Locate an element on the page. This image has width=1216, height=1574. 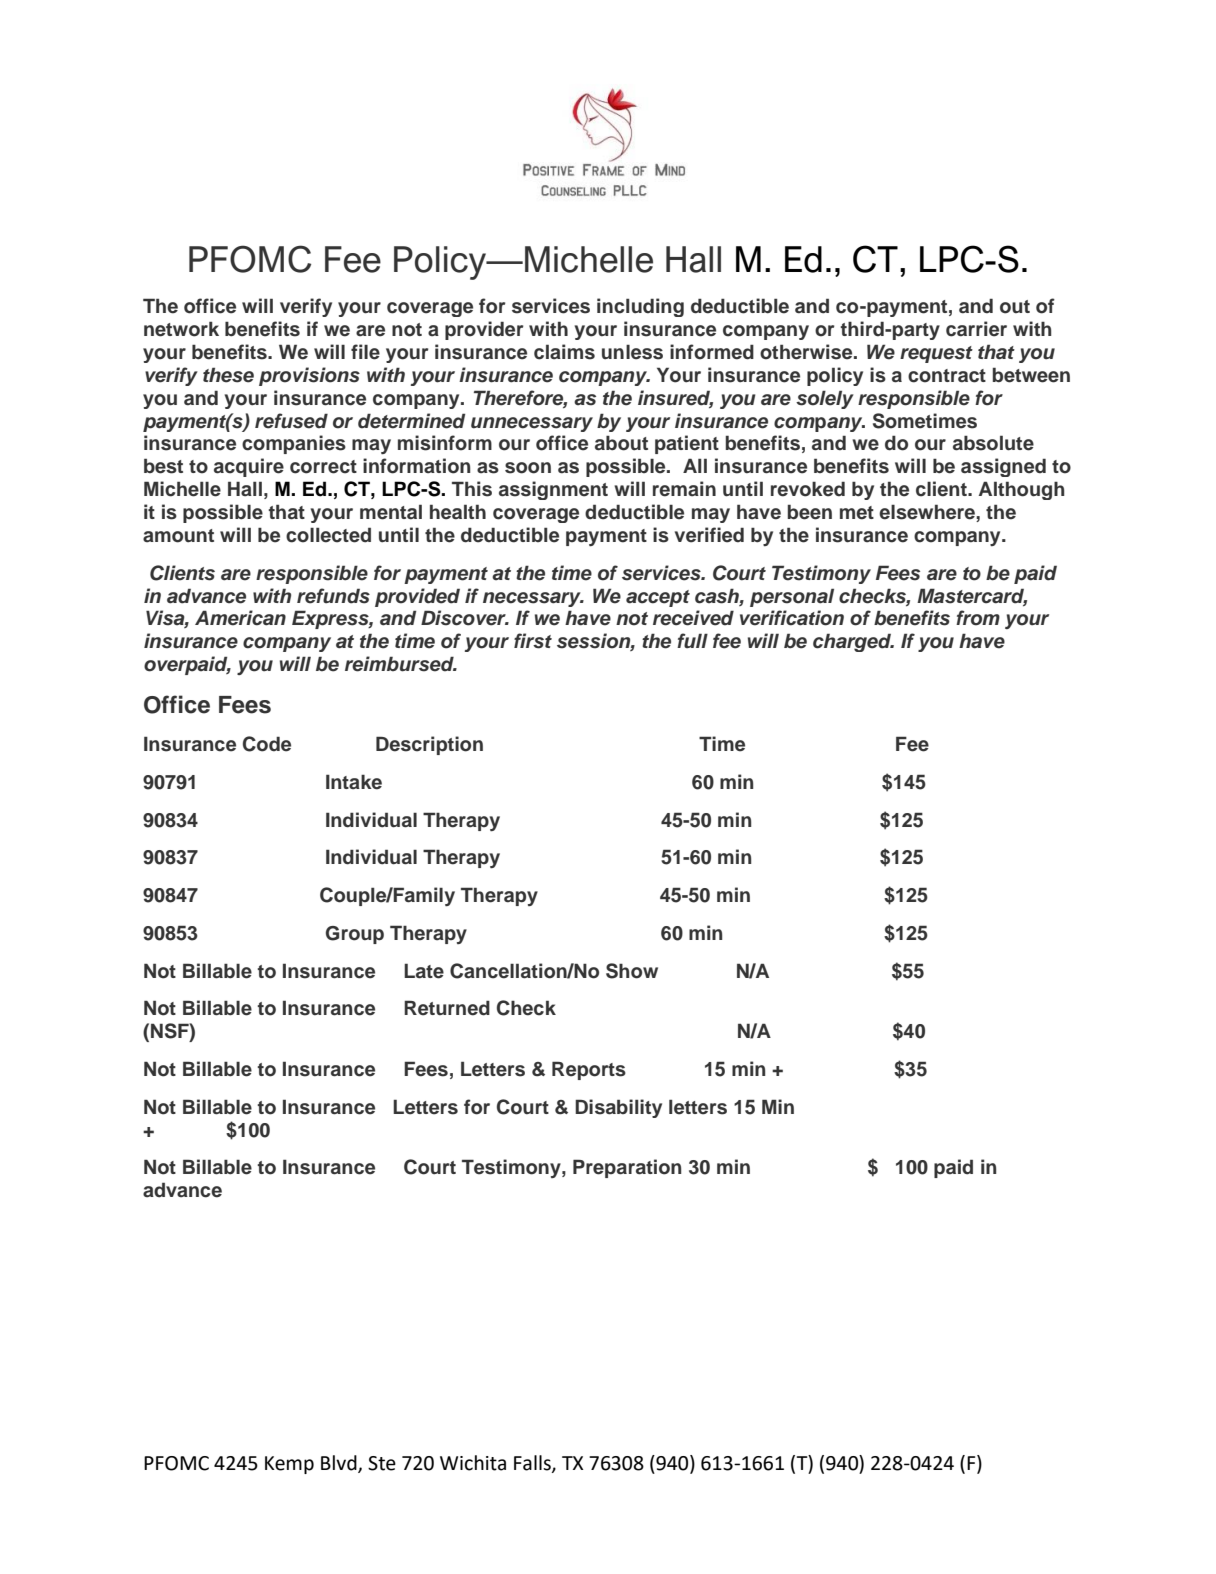
these is located at coordinates (228, 375).
